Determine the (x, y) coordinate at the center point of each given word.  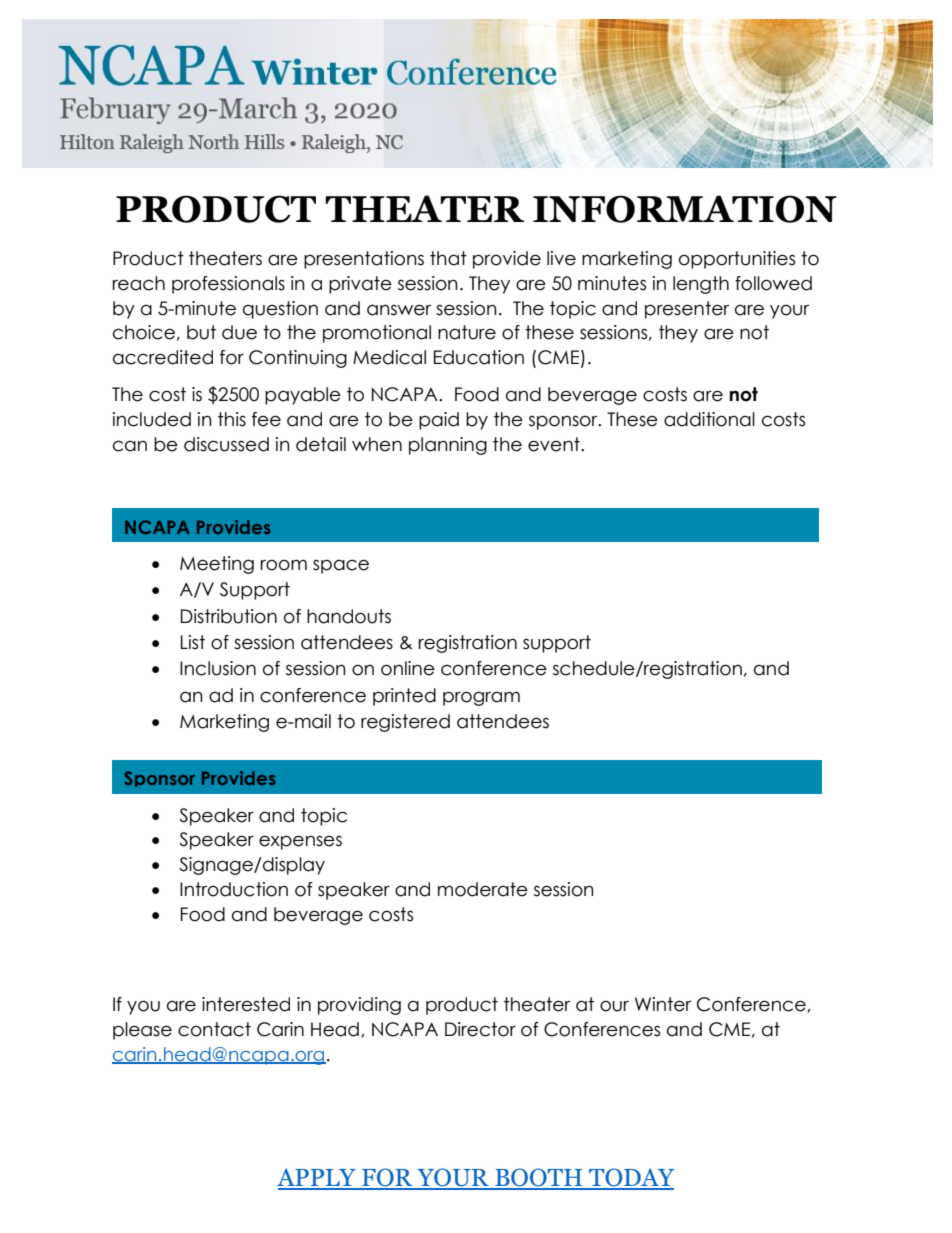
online (408, 668)
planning (448, 446)
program (481, 698)
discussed (226, 444)
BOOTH (539, 1178)
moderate (483, 889)
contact (214, 1029)
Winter (663, 1004)
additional (709, 419)
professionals (228, 285)
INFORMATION (685, 209)
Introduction (234, 889)
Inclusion (218, 668)
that (448, 258)
